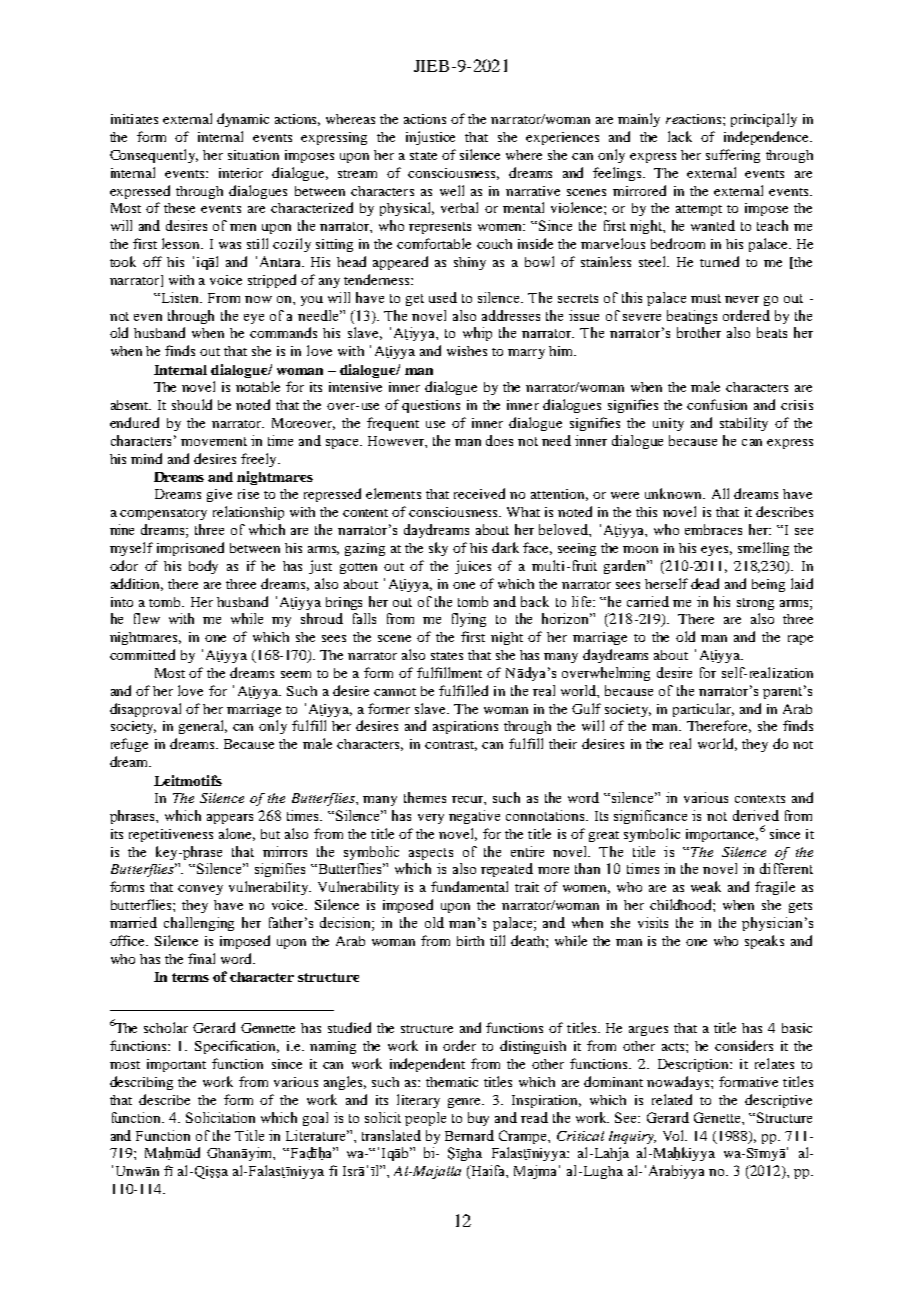 The image size is (924, 1308). I want to click on interior, so click(241, 173).
